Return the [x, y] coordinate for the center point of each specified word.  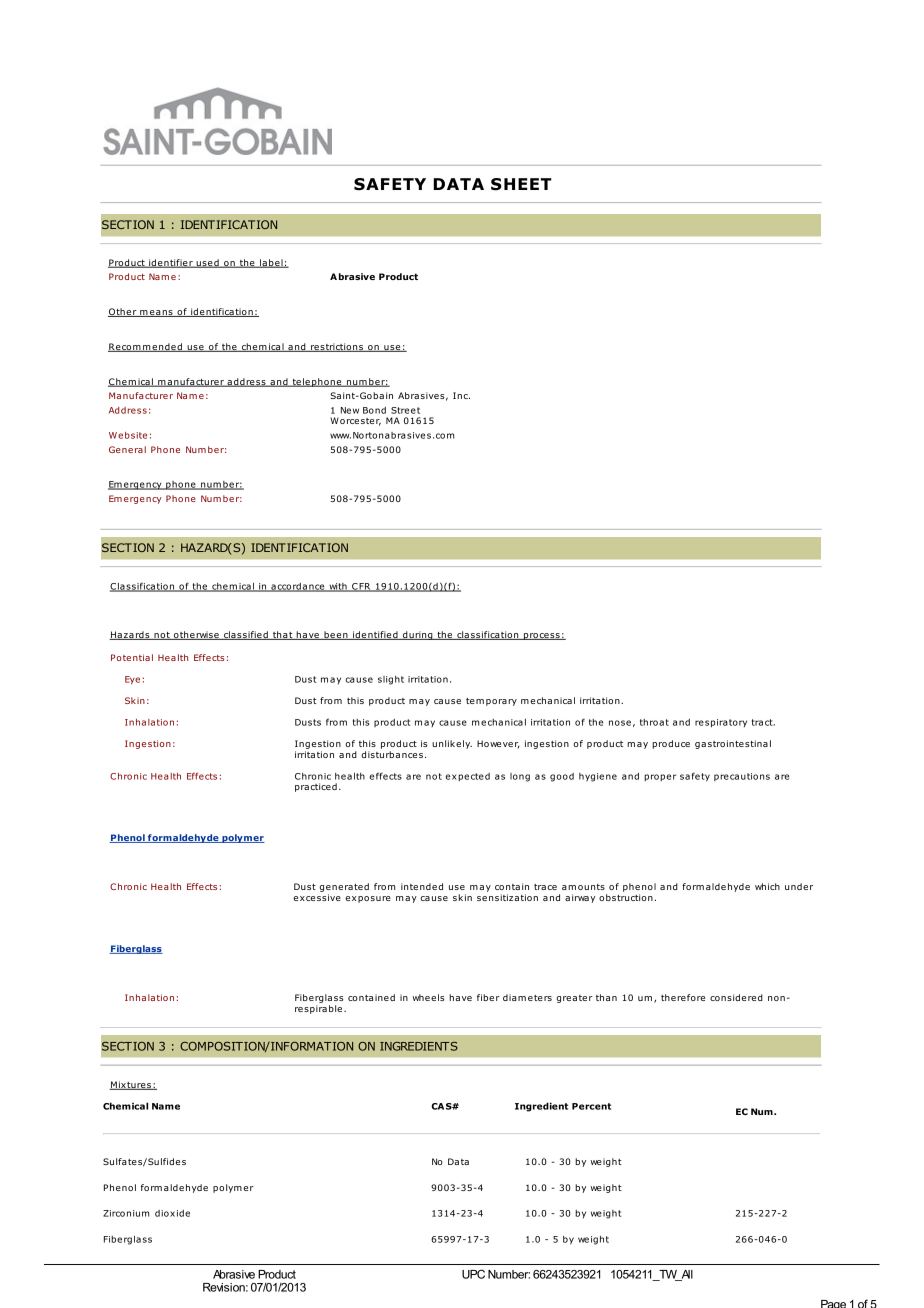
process [542, 636]
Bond [374, 410]
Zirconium [126, 1213]
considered [736, 997]
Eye [132, 680]
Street [405, 410]
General [127, 449]
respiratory [721, 723]
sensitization [507, 897]
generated [344, 889]
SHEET [521, 184]
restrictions [337, 347]
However [498, 744]
